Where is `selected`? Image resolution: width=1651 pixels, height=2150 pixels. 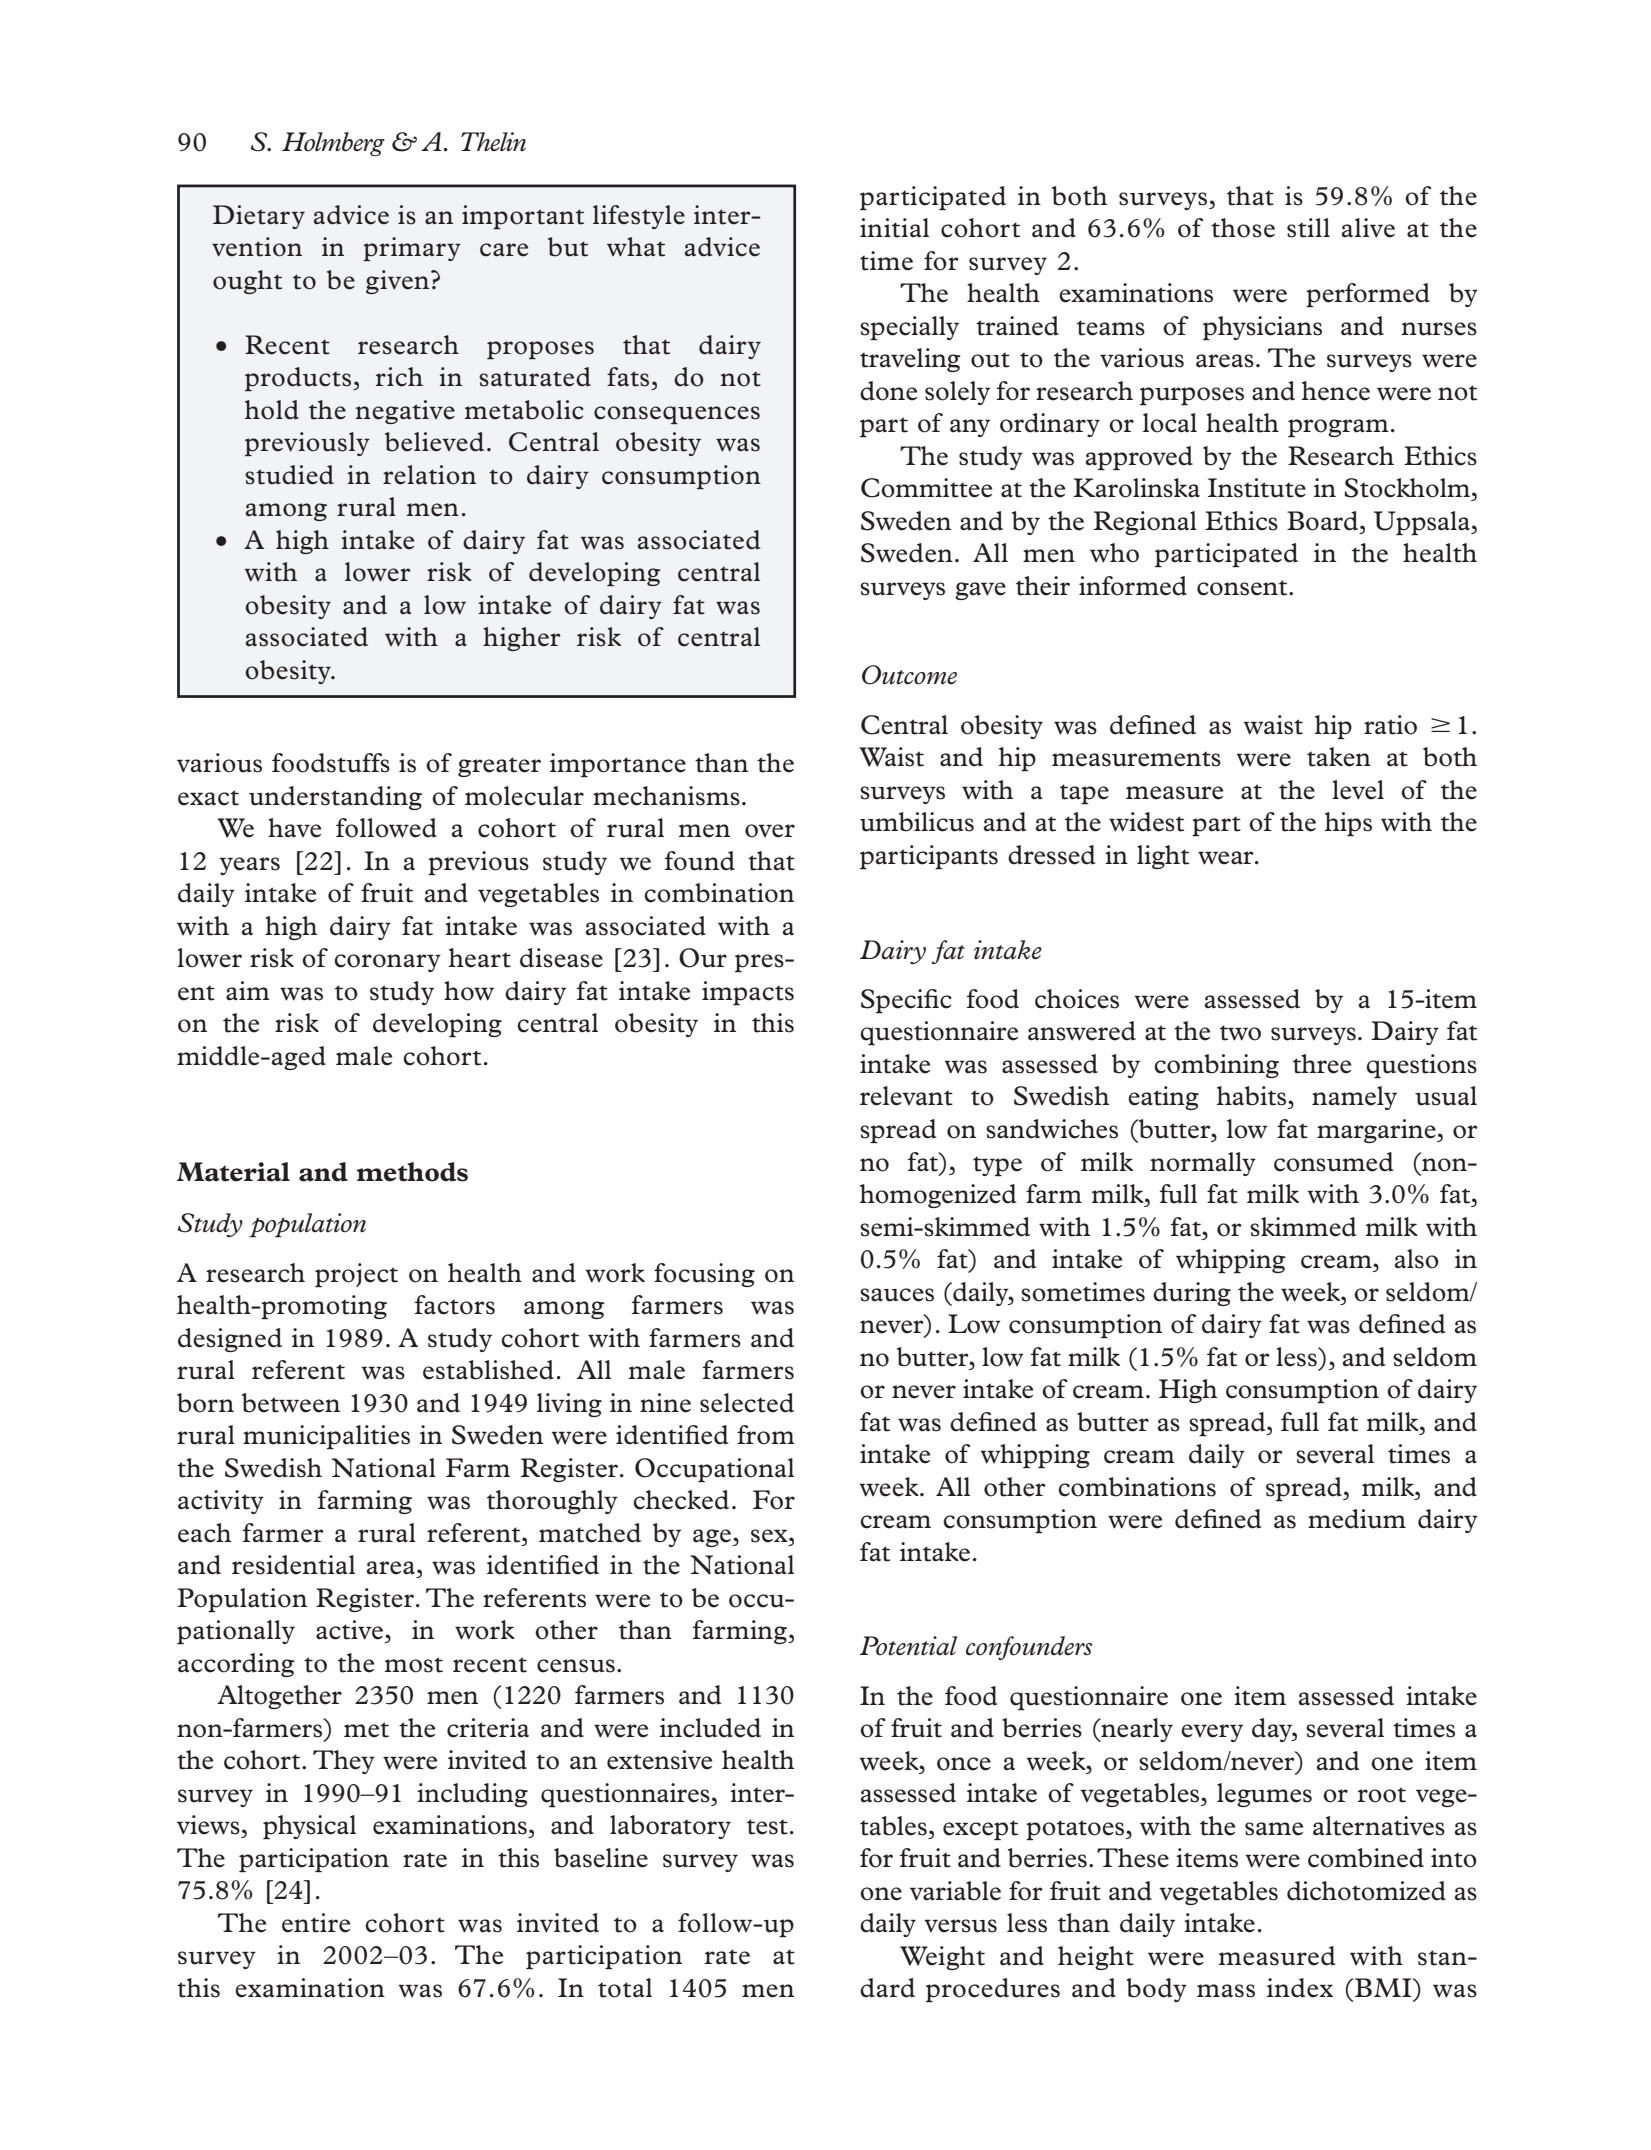 selected is located at coordinates (747, 1403).
